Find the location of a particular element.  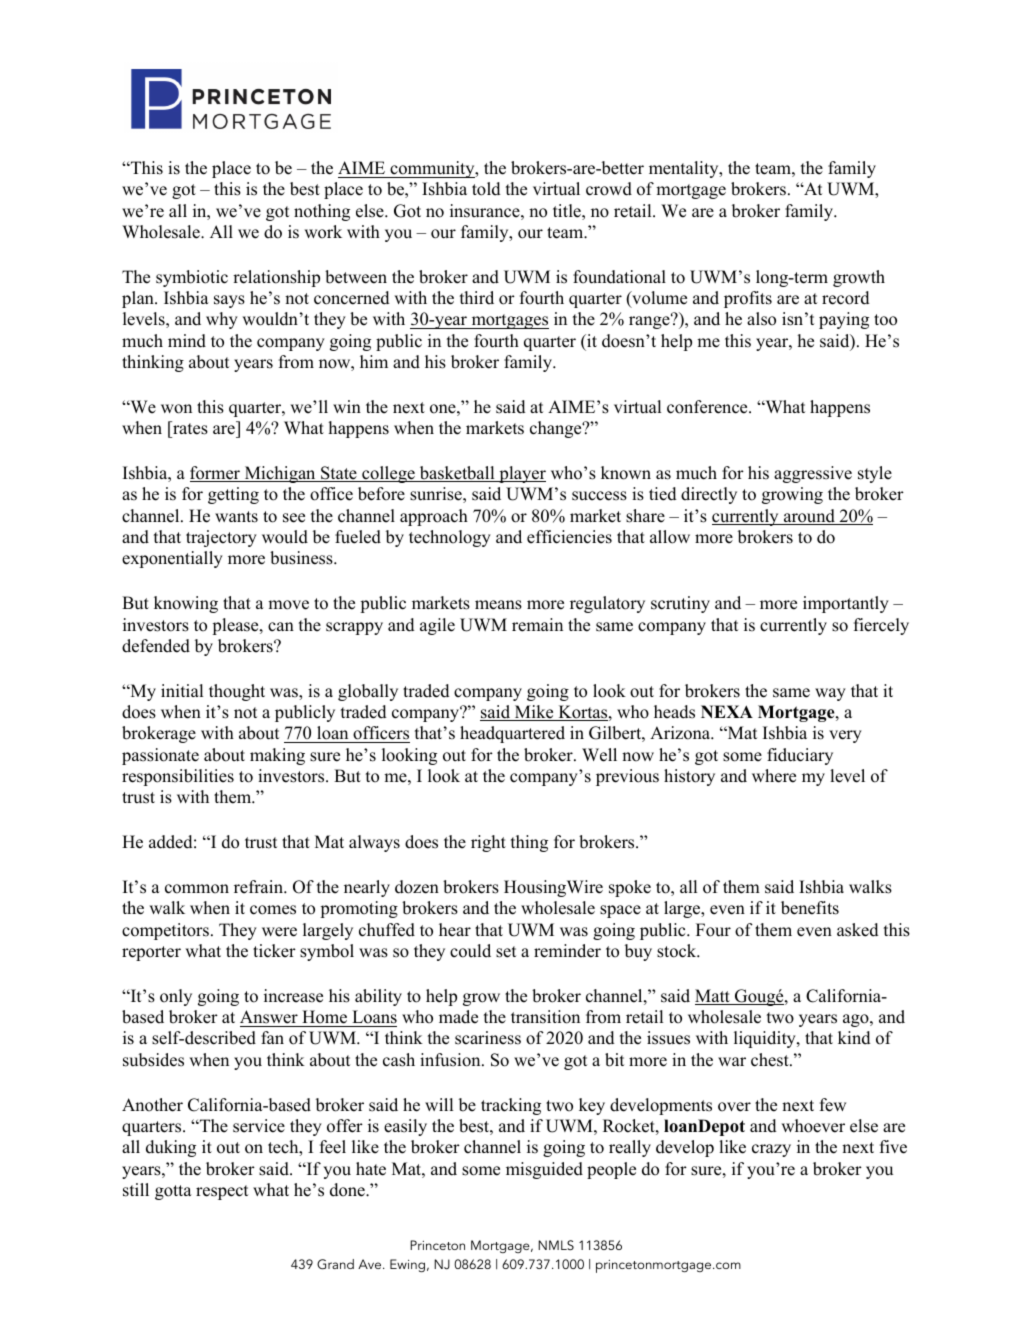

record is located at coordinates (846, 298).
